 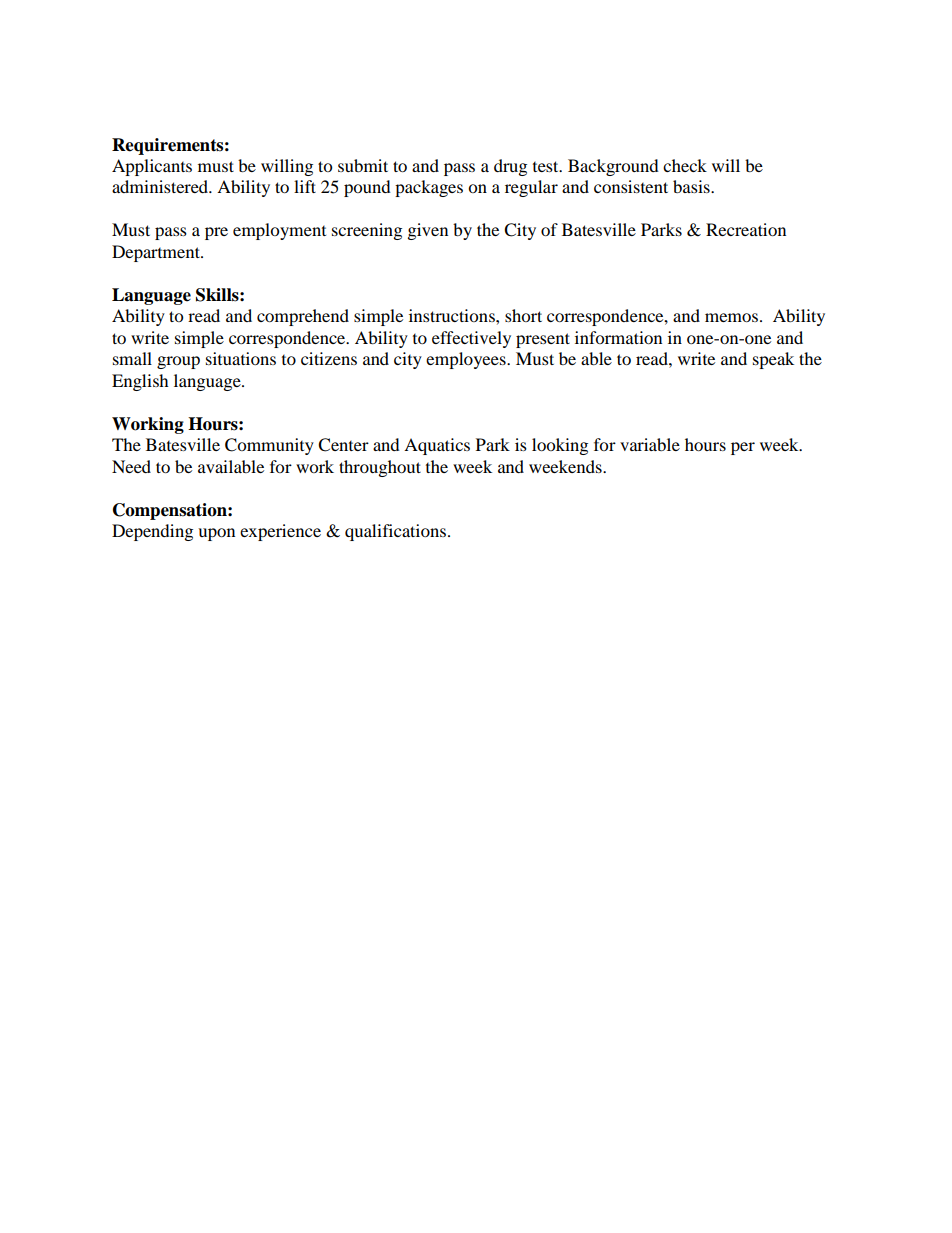 What do you see at coordinates (157, 253) in the screenshot?
I see `Department` at bounding box center [157, 253].
